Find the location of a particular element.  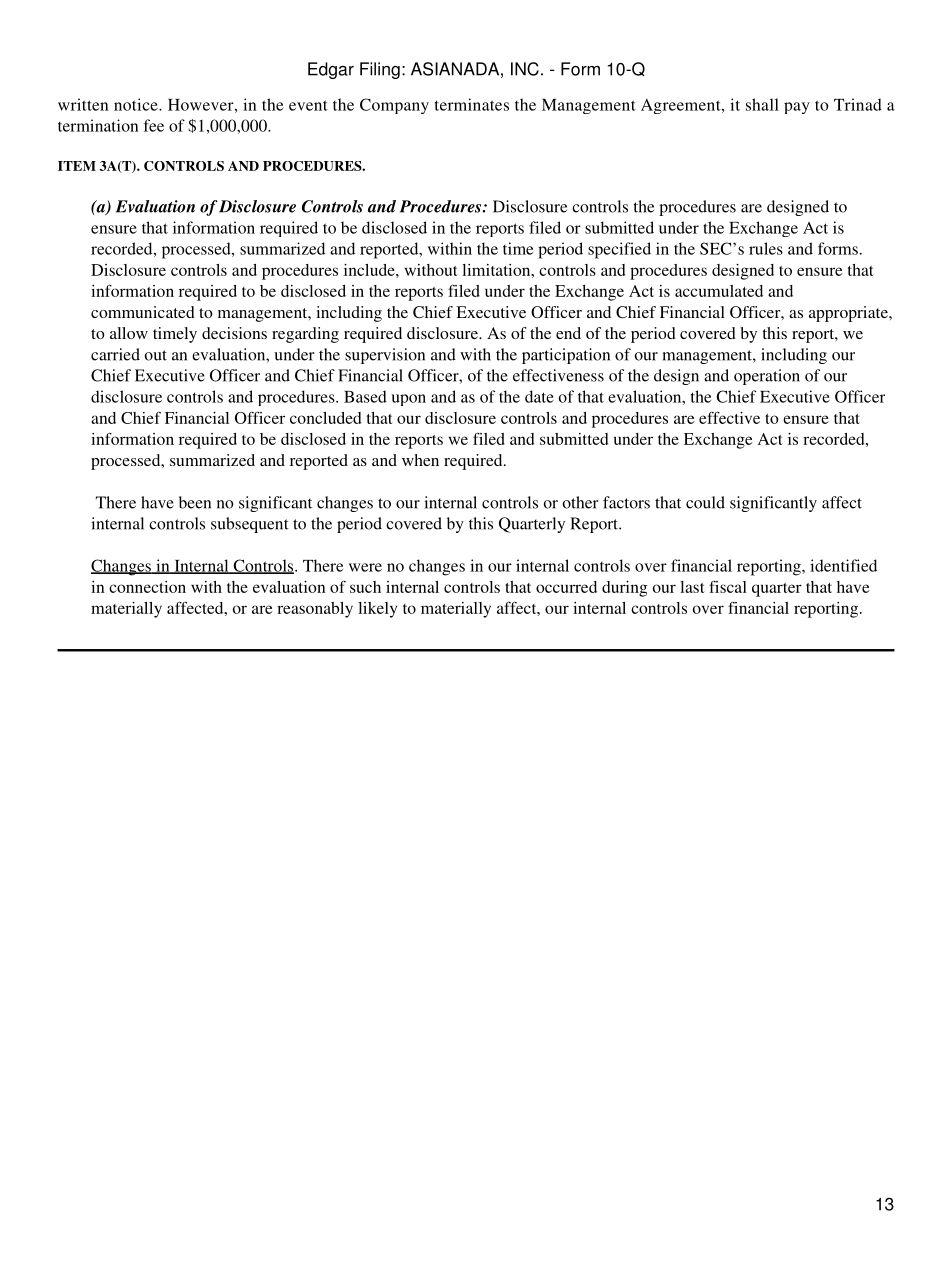

terminates is located at coordinates (472, 104).
